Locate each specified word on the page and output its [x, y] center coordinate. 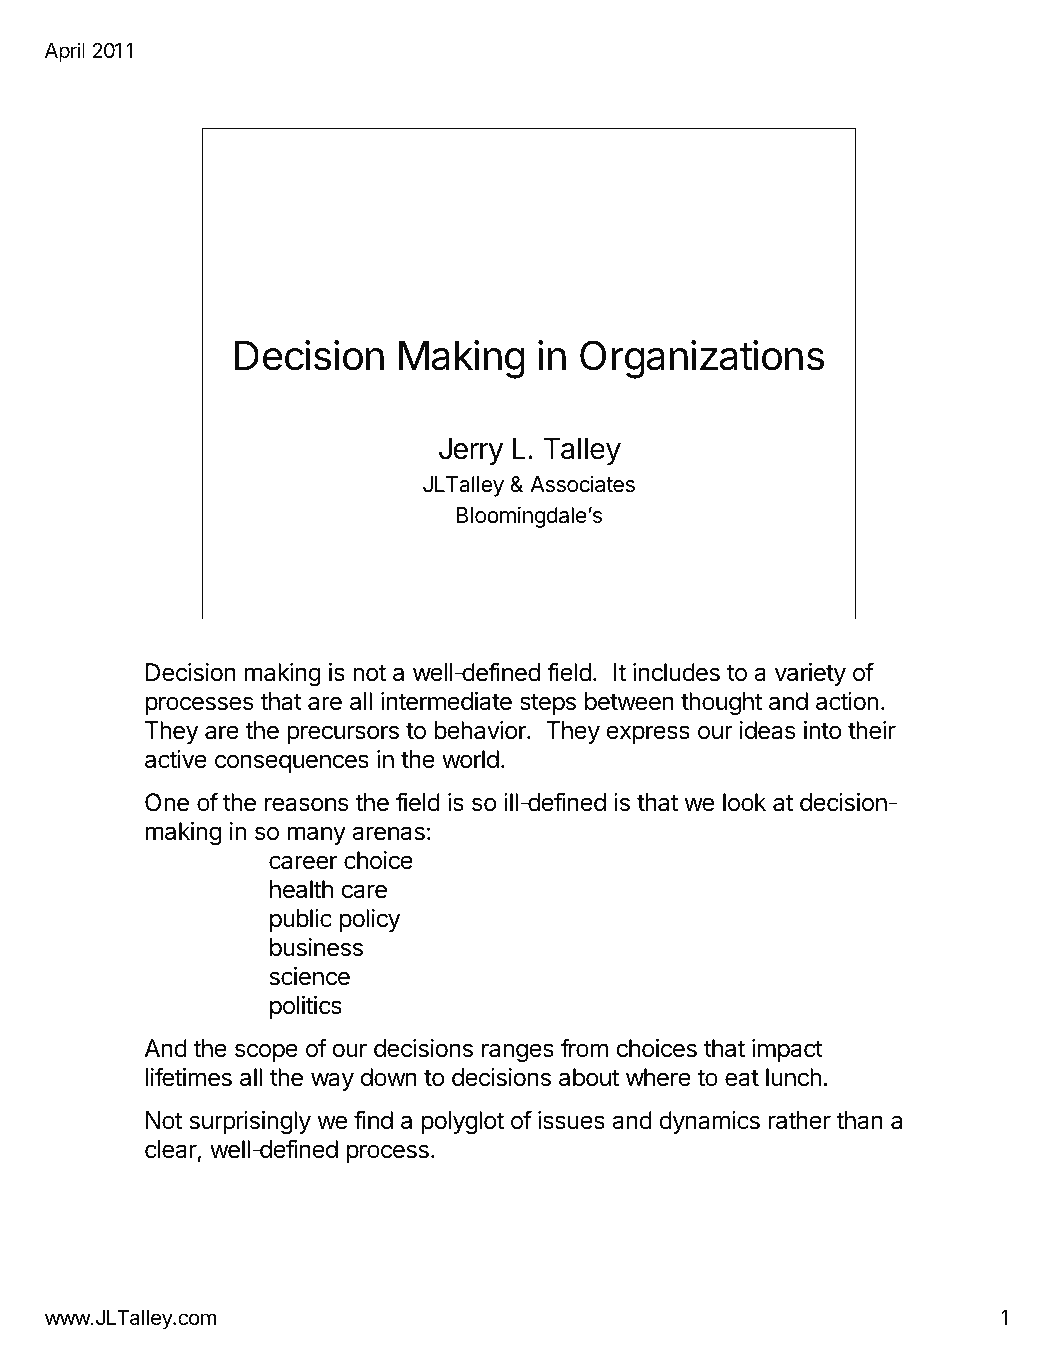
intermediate [446, 701]
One [167, 802]
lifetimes [189, 1077]
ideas [768, 730]
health [301, 889]
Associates [582, 484]
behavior [481, 730]
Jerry [471, 451]
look [744, 802]
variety [810, 674]
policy [370, 920]
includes [676, 672]
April [65, 52]
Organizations [702, 359]
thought [721, 703]
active [176, 759]
